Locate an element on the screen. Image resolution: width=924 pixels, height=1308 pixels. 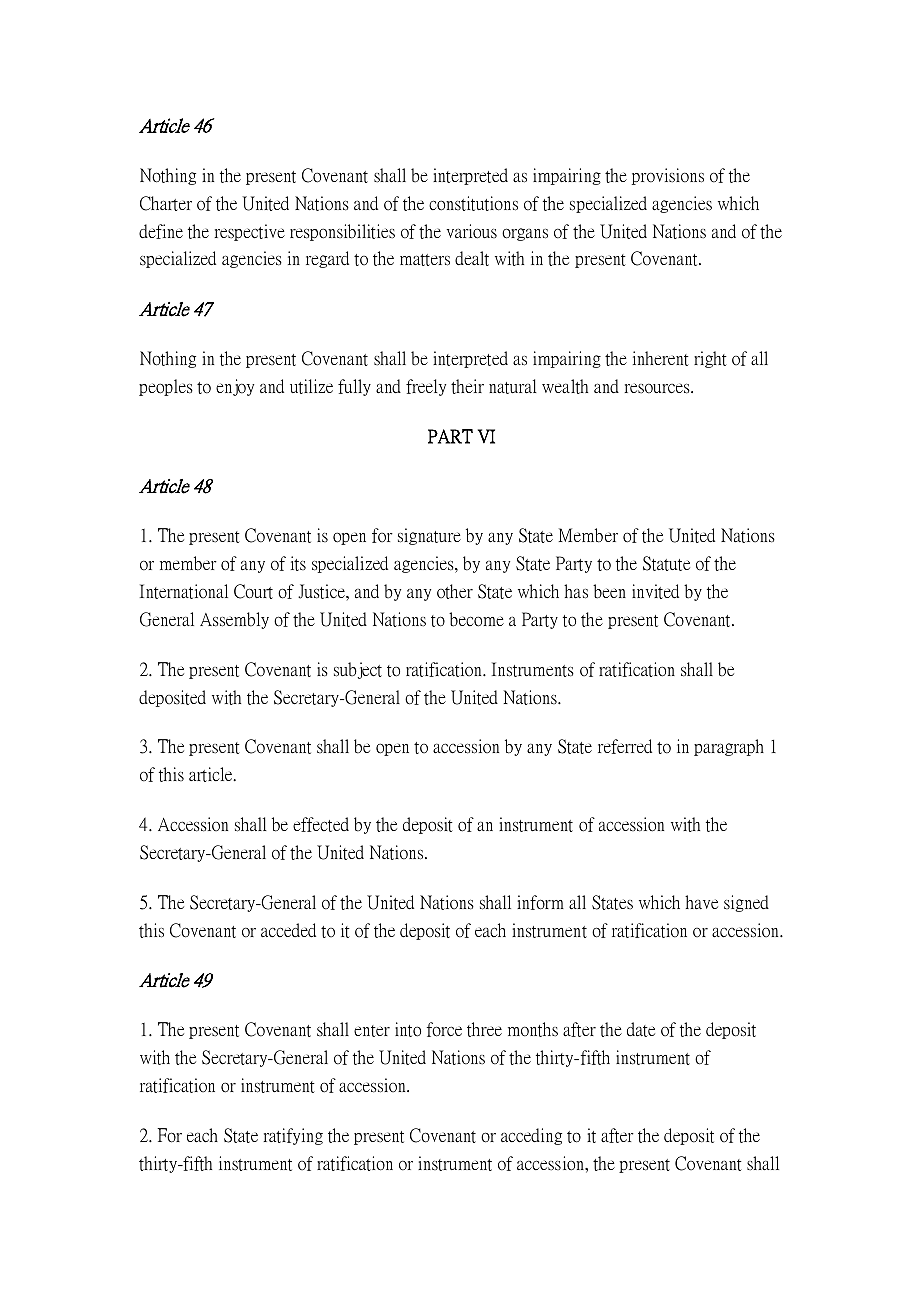
Court is located at coordinates (253, 591).
